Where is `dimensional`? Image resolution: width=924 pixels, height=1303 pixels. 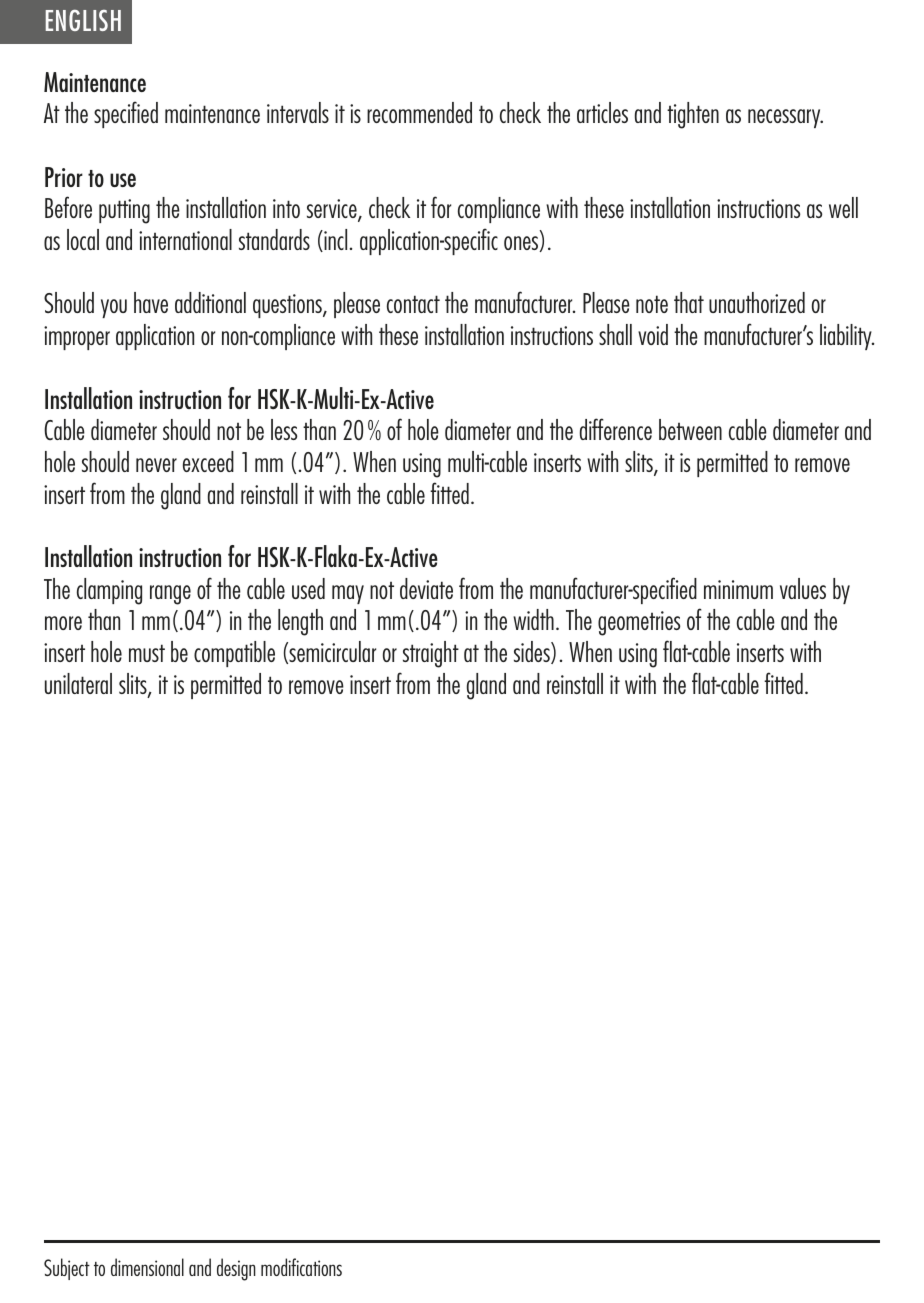 dimensional is located at coordinates (147, 1267).
